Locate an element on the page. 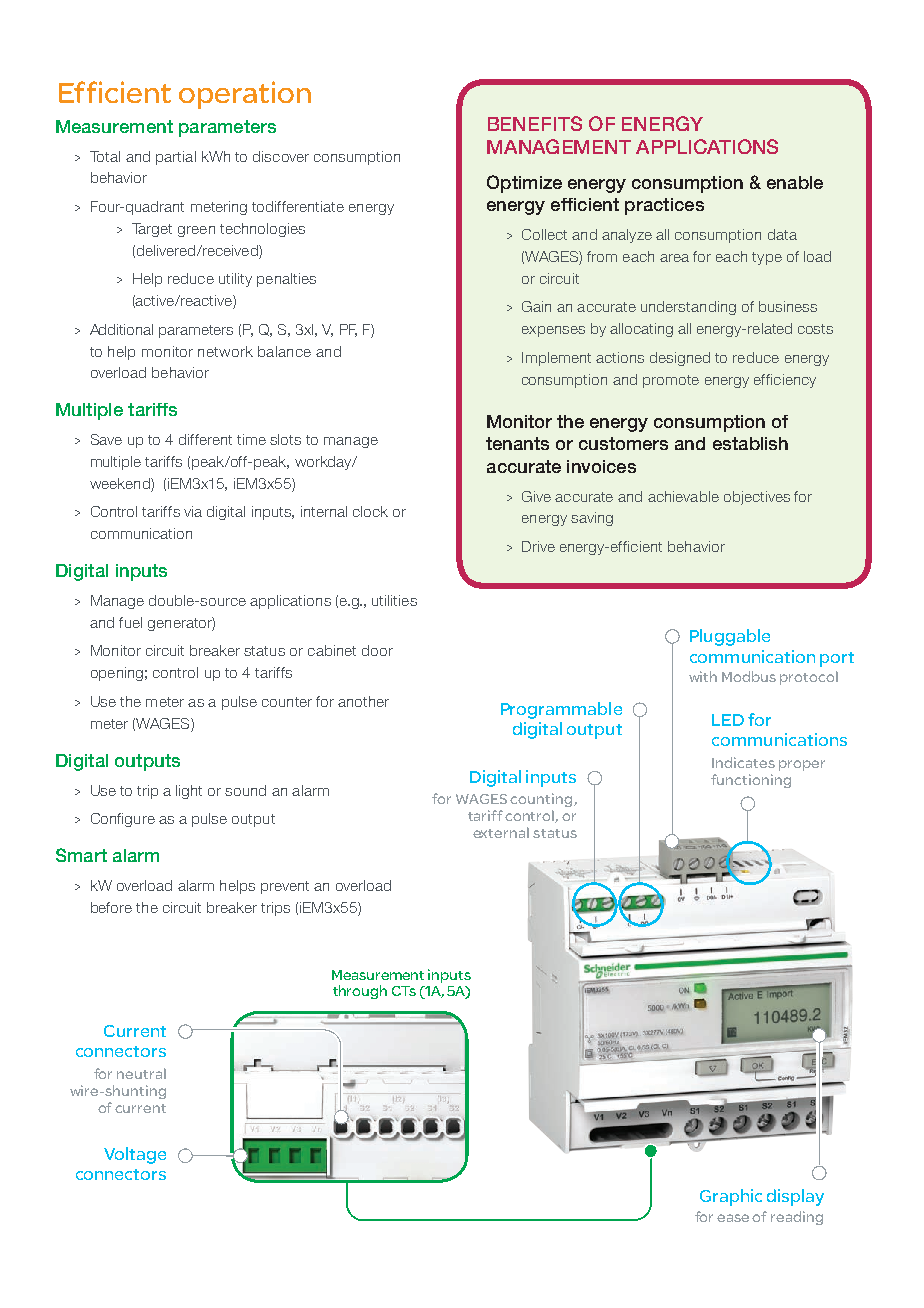 This image has height=1308, width=924. enable is located at coordinates (795, 182).
